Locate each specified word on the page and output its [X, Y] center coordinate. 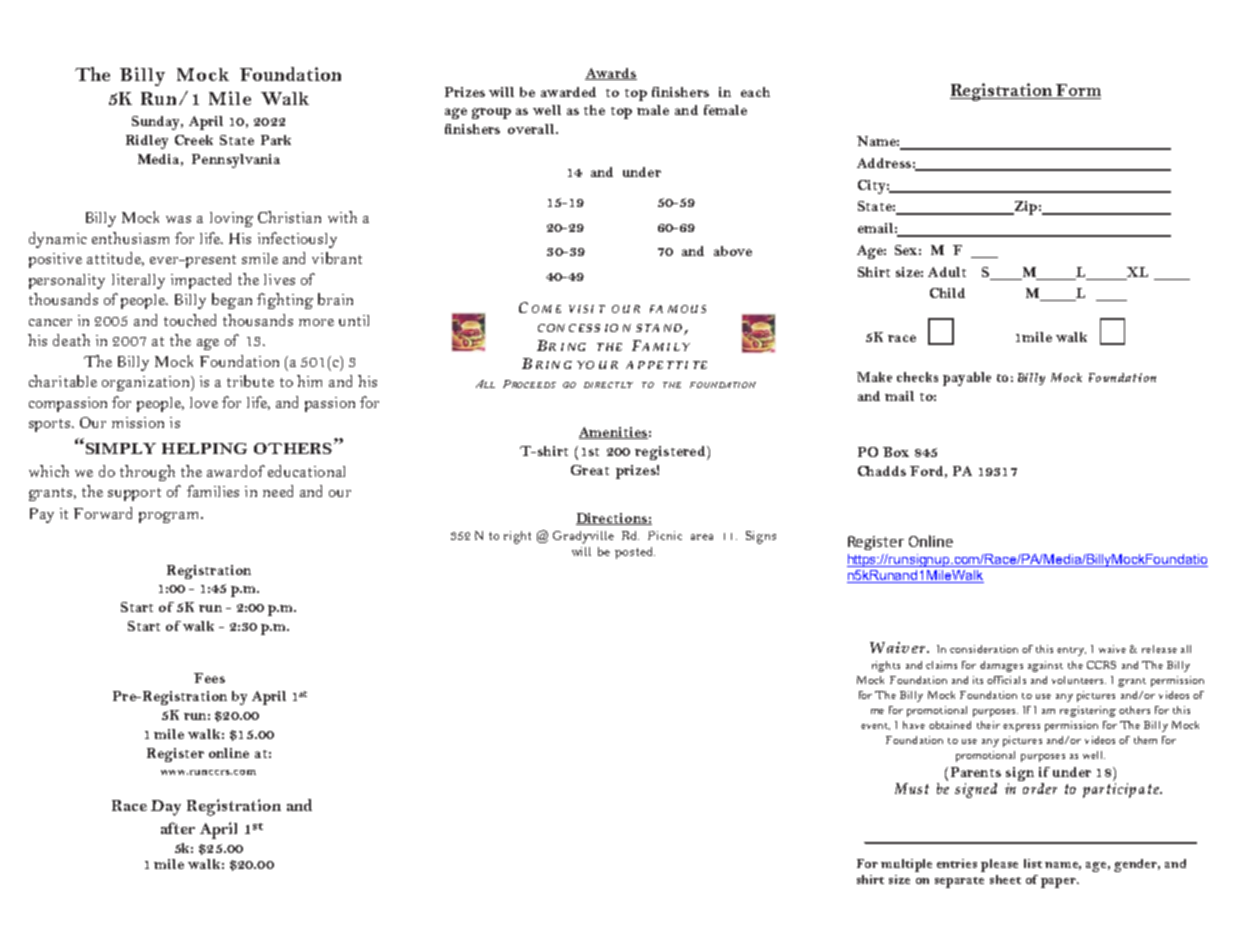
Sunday [157, 123]
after [178, 828]
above [733, 251]
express [1021, 728]
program [170, 517]
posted [635, 553]
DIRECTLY [608, 385]
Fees [209, 678]
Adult [947, 272]
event [875, 726]
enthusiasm [130, 238]
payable [967, 379]
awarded [568, 92]
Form [1077, 91]
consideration [984, 649]
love [204, 402]
